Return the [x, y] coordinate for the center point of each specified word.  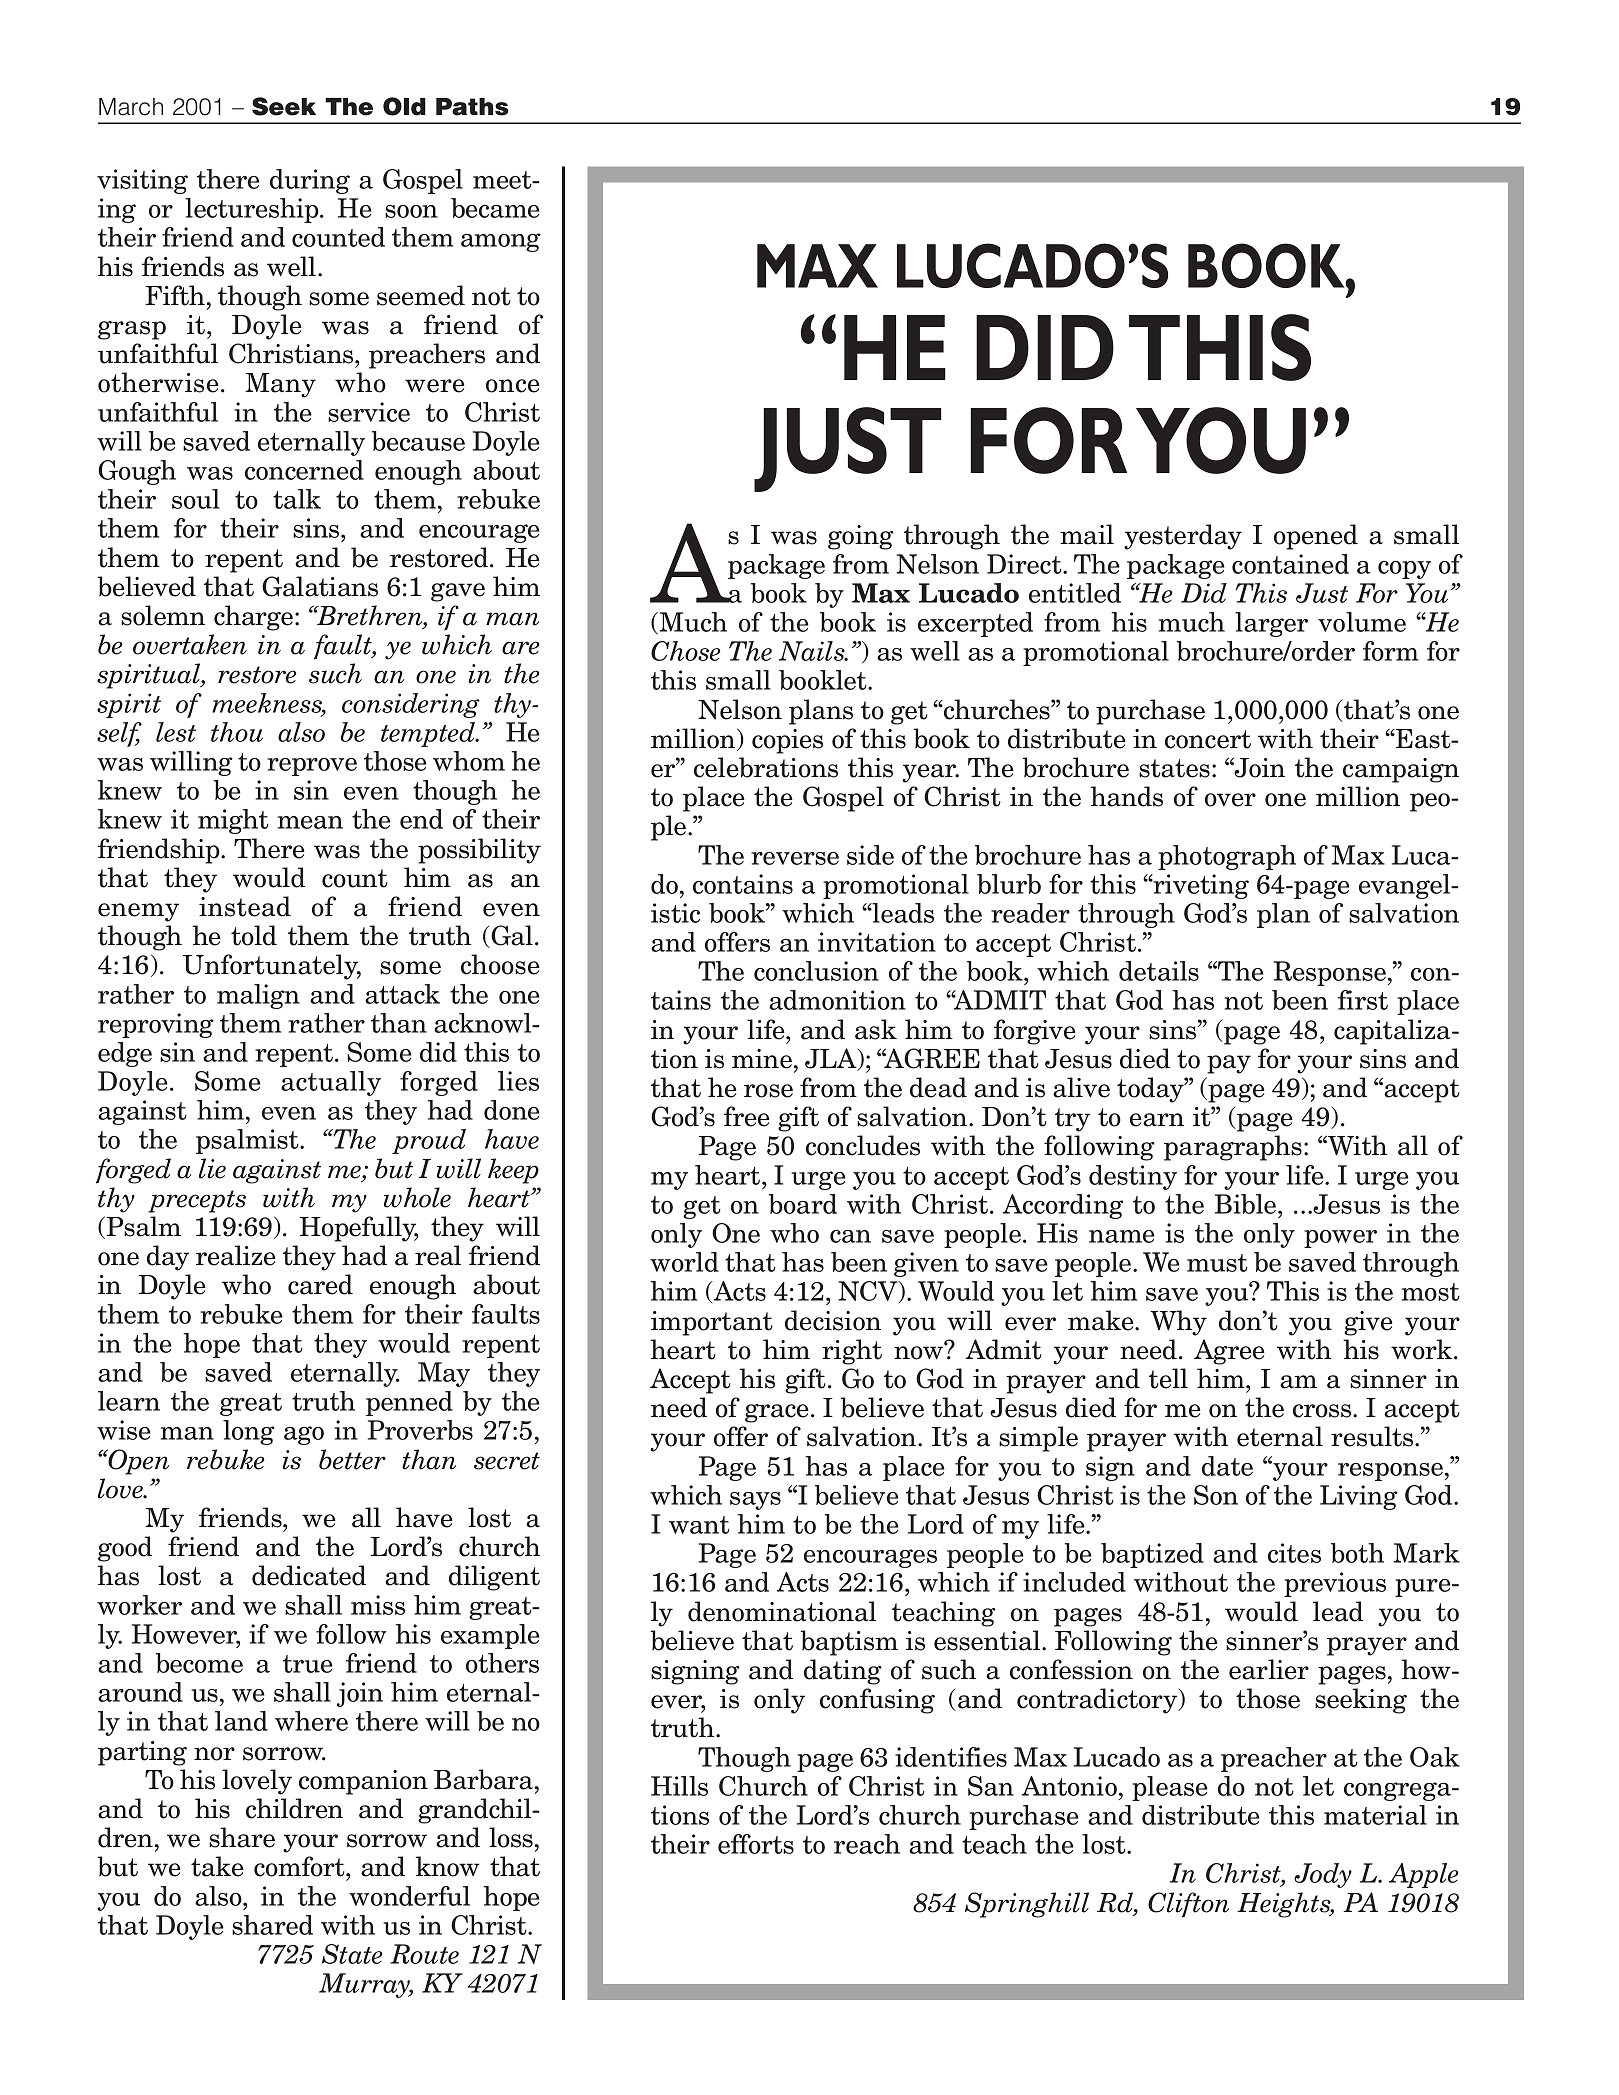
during [310, 181]
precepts [197, 1201]
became [495, 208]
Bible [1247, 1204]
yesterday [1183, 537]
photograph [1227, 857]
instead [245, 906]
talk [297, 499]
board [803, 1204]
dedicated [309, 1575]
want [699, 1525]
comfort [300, 1866]
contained [1290, 564]
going [861, 537]
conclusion [816, 971]
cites [1294, 1553]
